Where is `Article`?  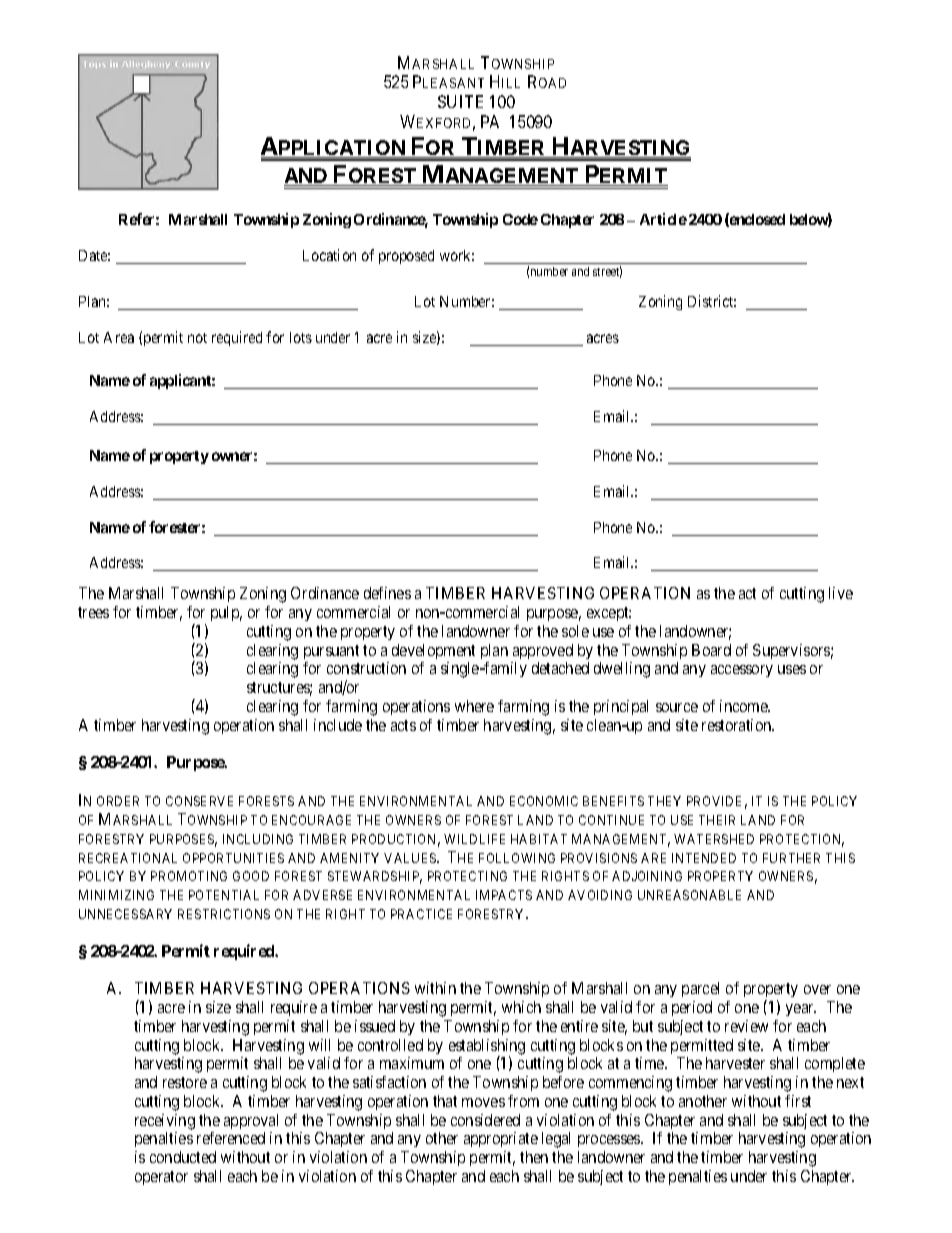 Article is located at coordinates (663, 219).
